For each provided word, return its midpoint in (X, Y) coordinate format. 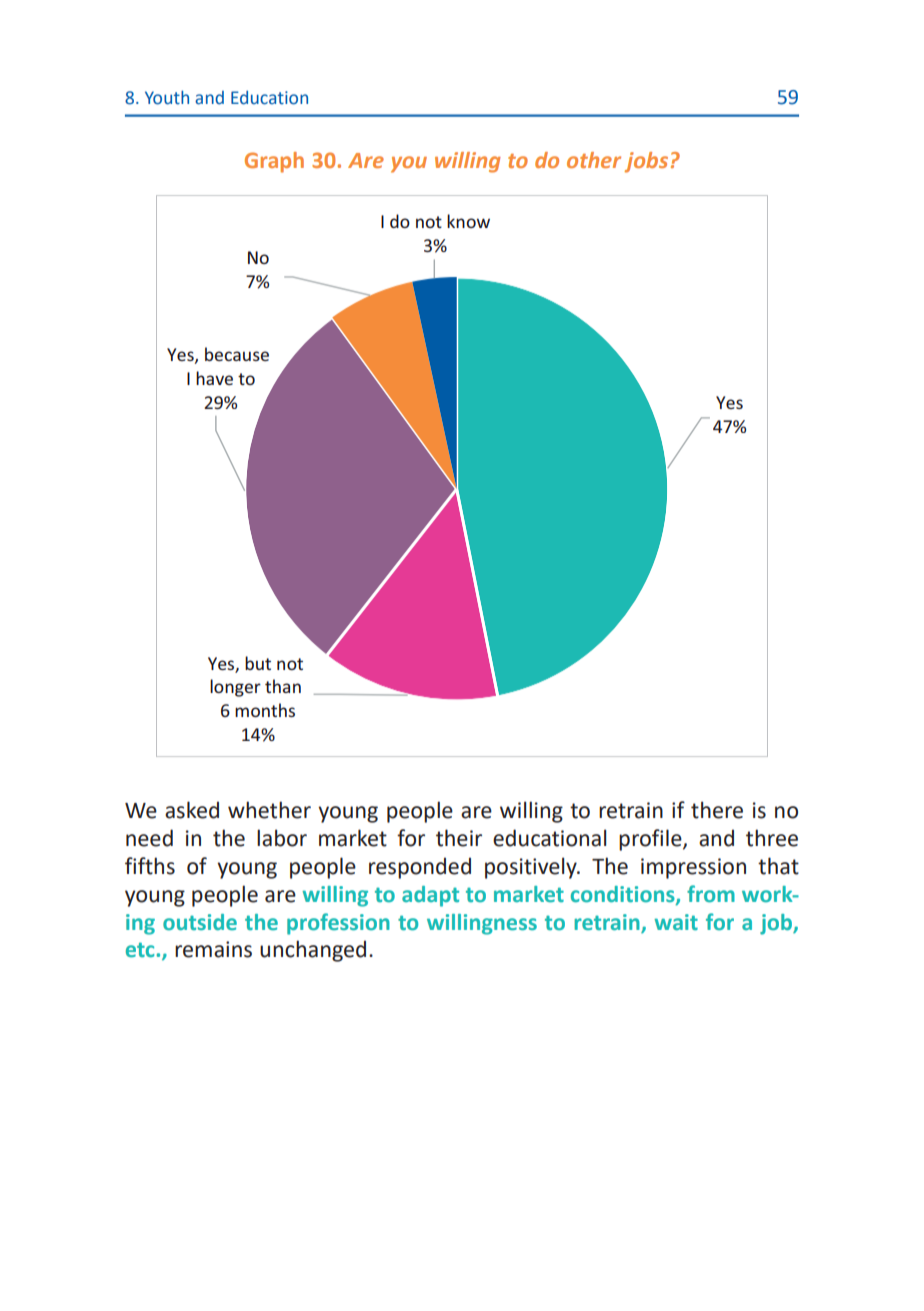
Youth (167, 97)
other (594, 160)
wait (676, 922)
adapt (430, 896)
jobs (646, 162)
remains (213, 949)
